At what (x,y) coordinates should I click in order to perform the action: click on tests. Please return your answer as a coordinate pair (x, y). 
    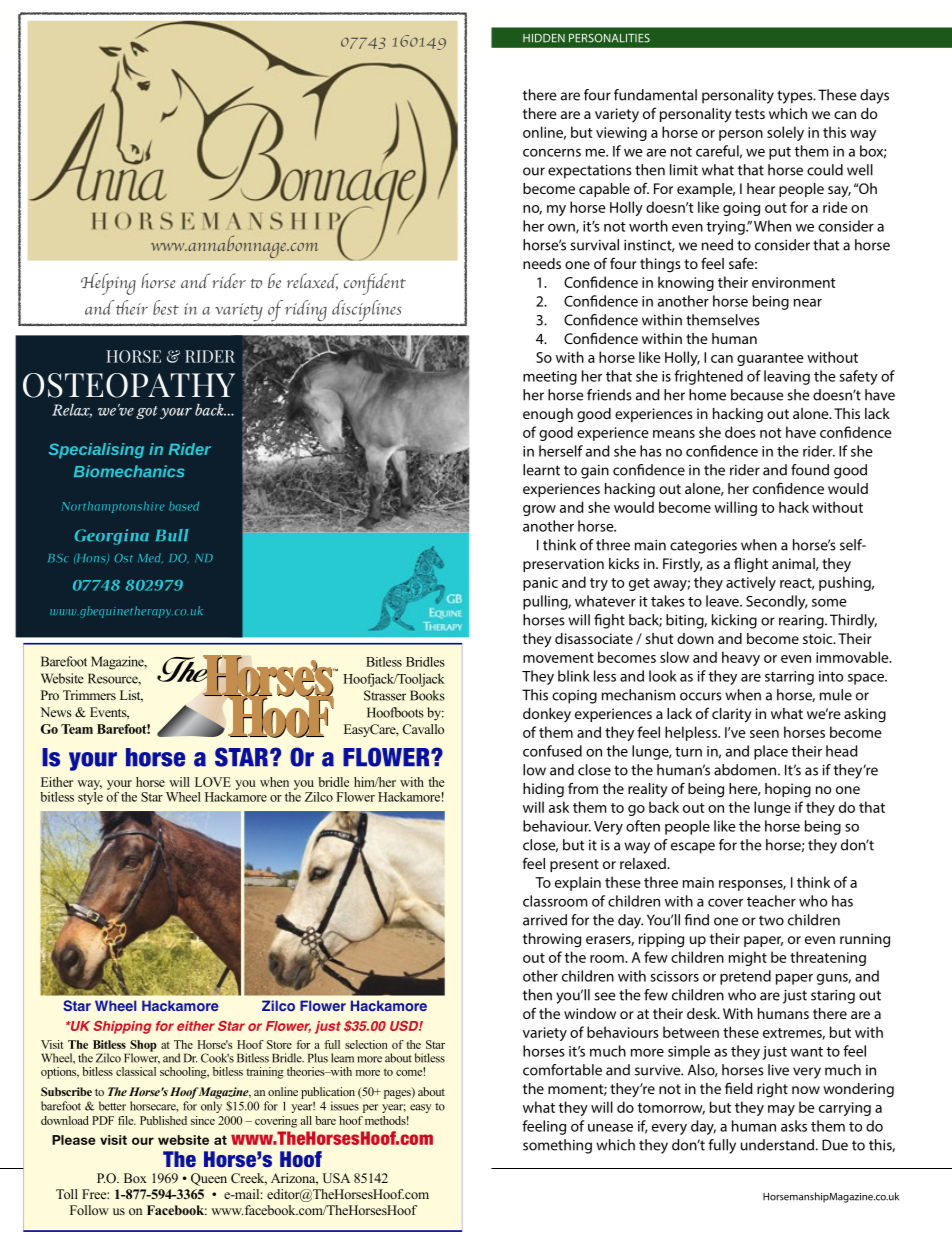
    Looking at the image, I should click on (750, 114).
